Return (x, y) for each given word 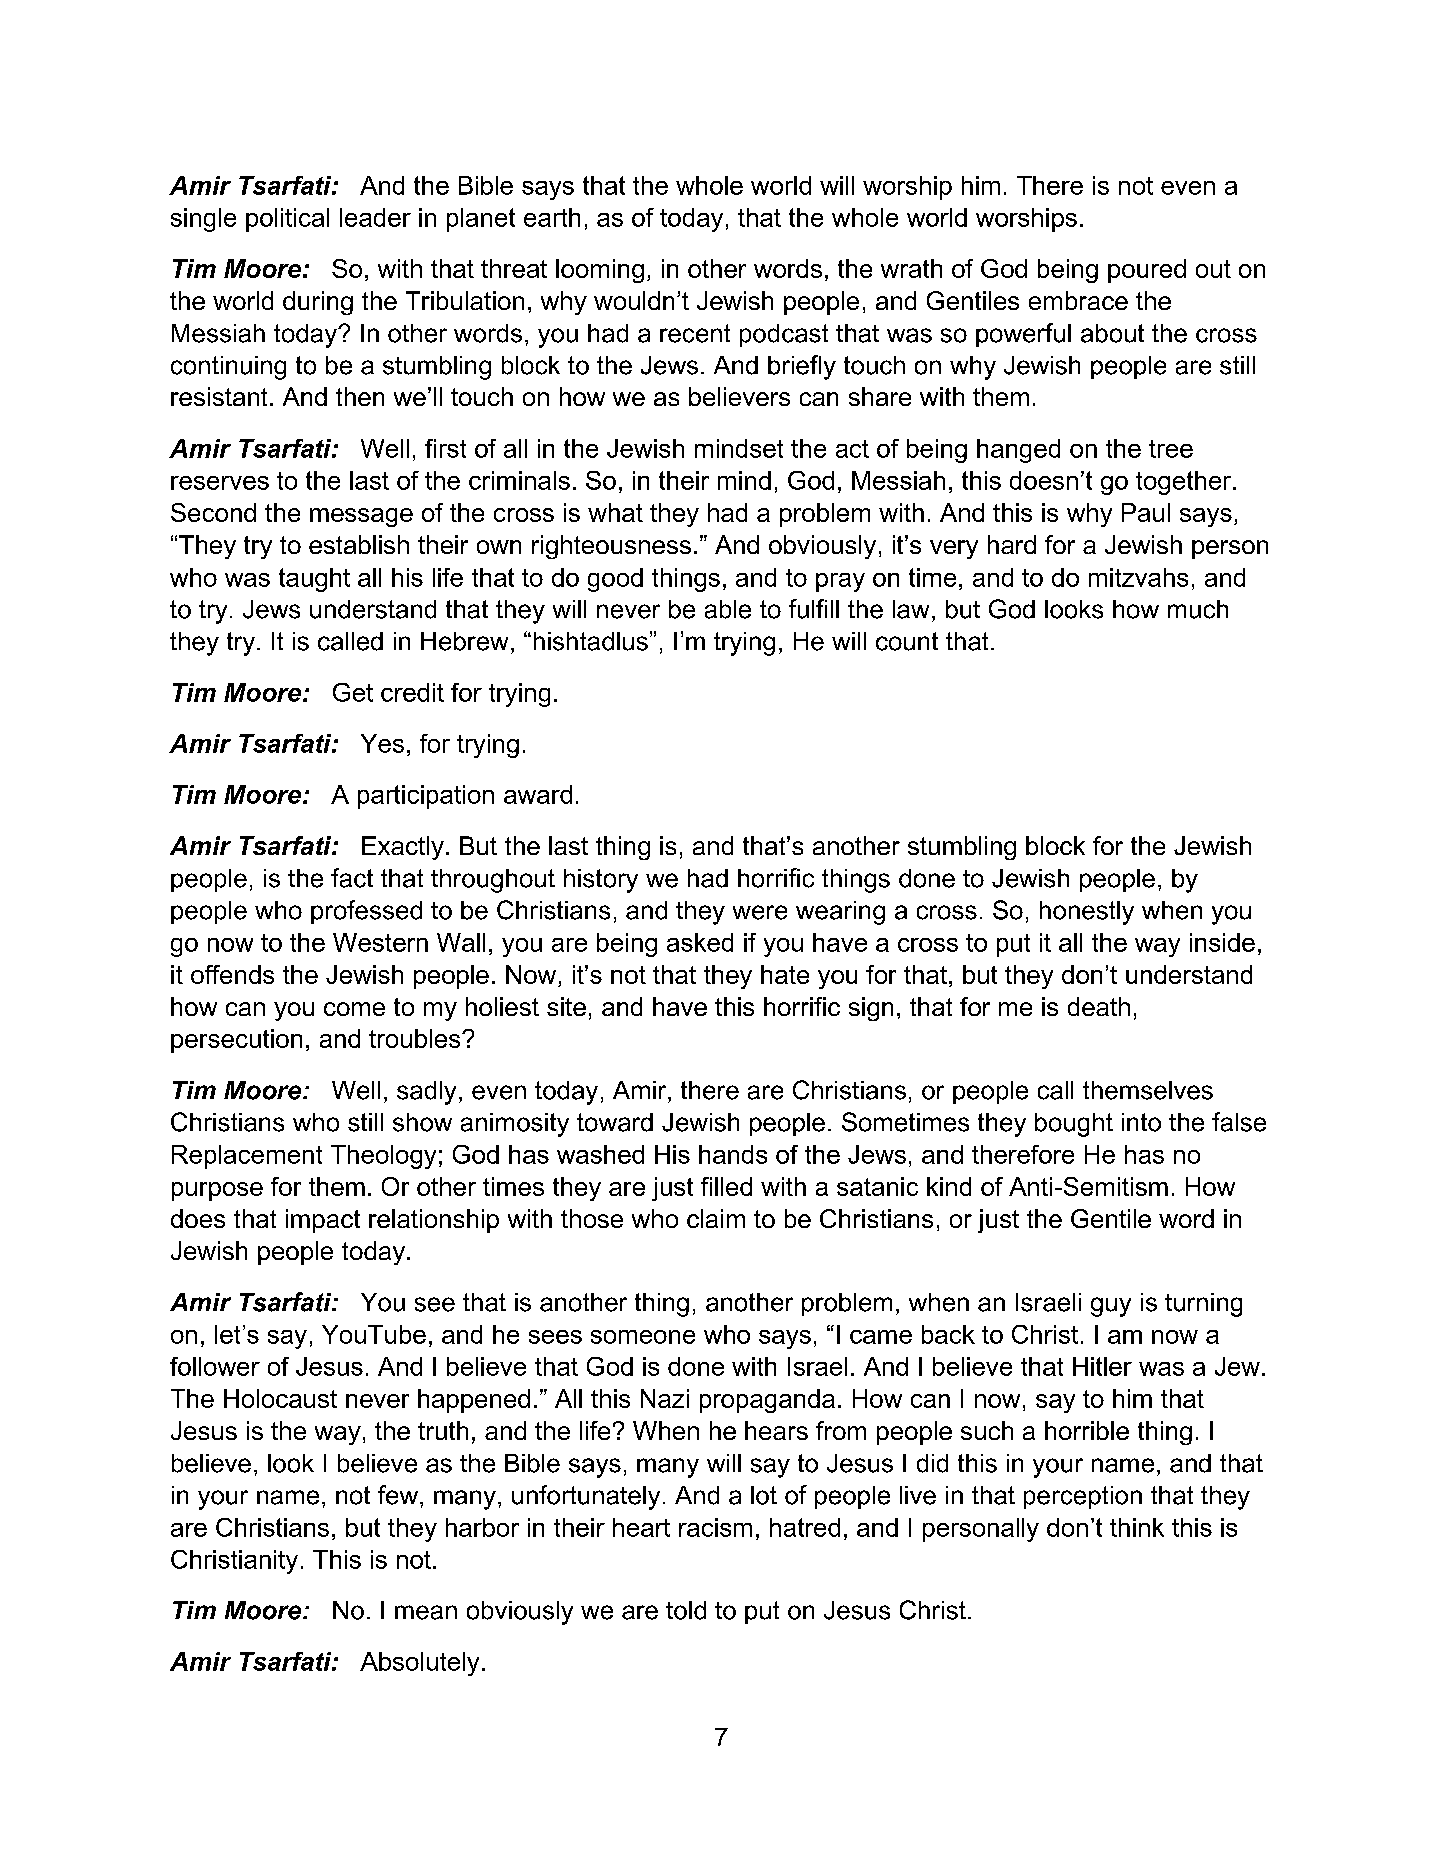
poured (1147, 271)
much (1198, 609)
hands (733, 1154)
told (686, 1610)
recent (695, 333)
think (1137, 1527)
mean (426, 1612)
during (318, 303)
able (728, 609)
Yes (382, 743)
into (1141, 1122)
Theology (383, 1157)
